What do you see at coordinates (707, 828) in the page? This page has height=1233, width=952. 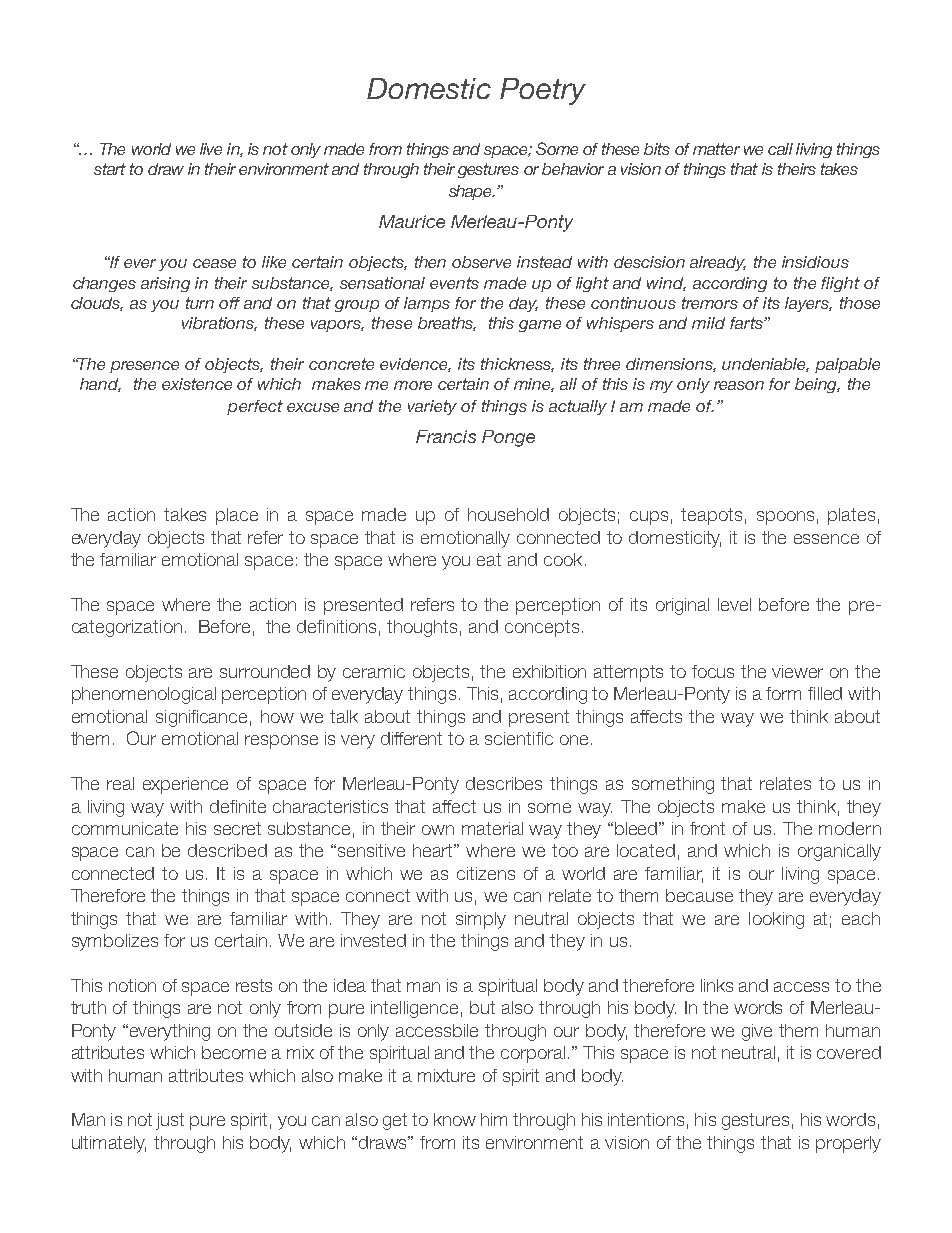 I see `front` at bounding box center [707, 828].
